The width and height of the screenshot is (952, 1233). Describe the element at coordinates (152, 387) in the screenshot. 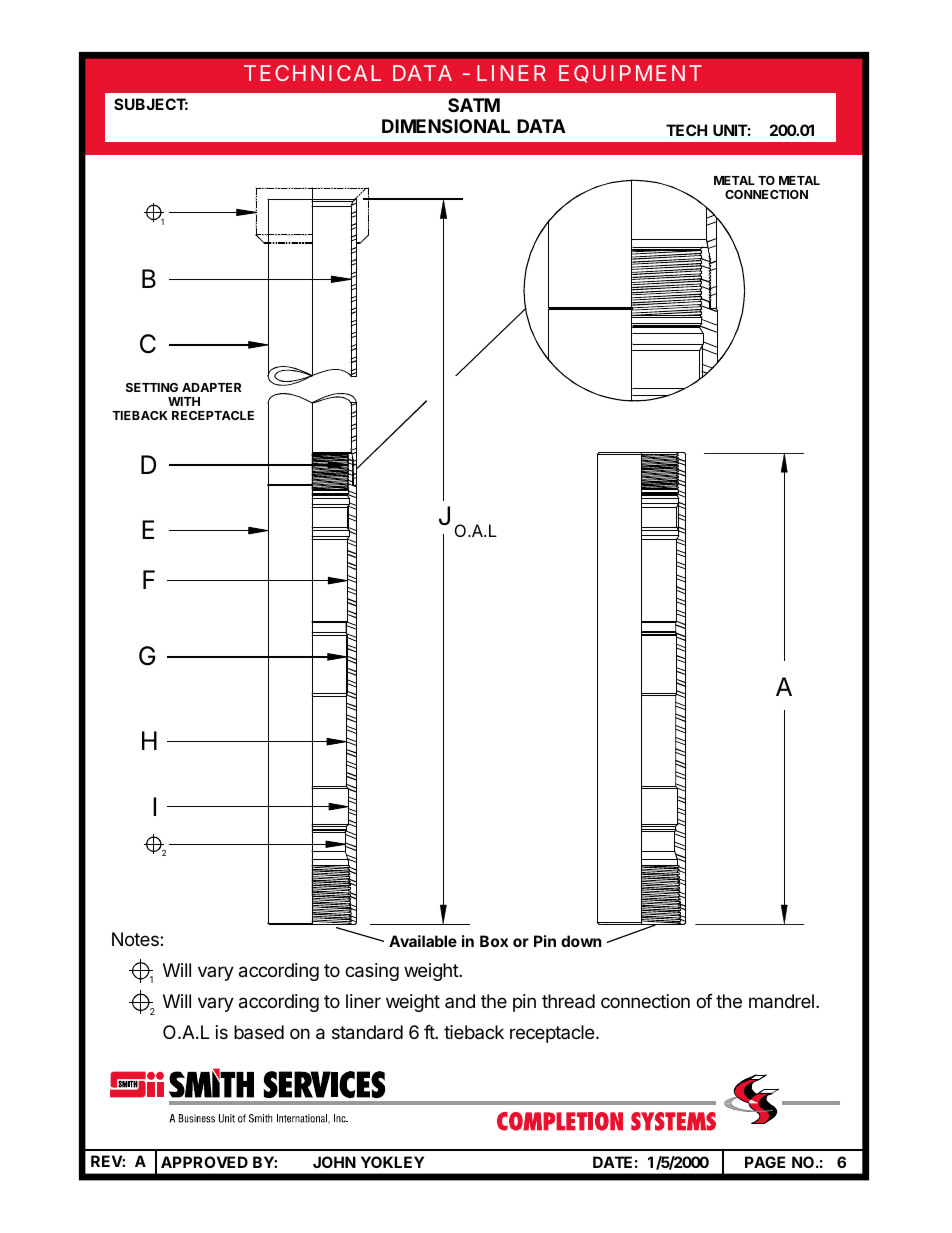

I see `SETTING` at that location.
